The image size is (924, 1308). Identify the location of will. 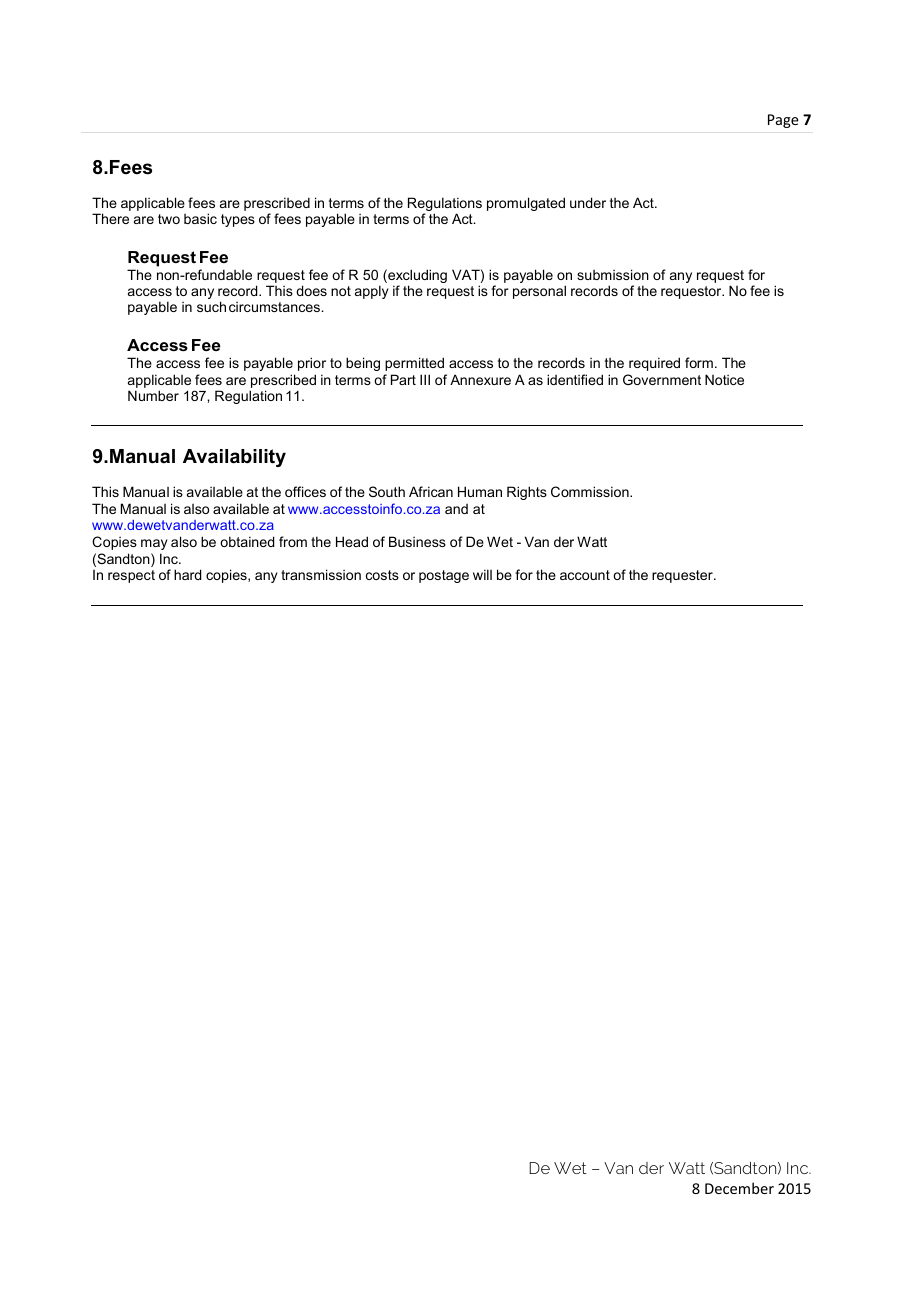
(482, 574).
